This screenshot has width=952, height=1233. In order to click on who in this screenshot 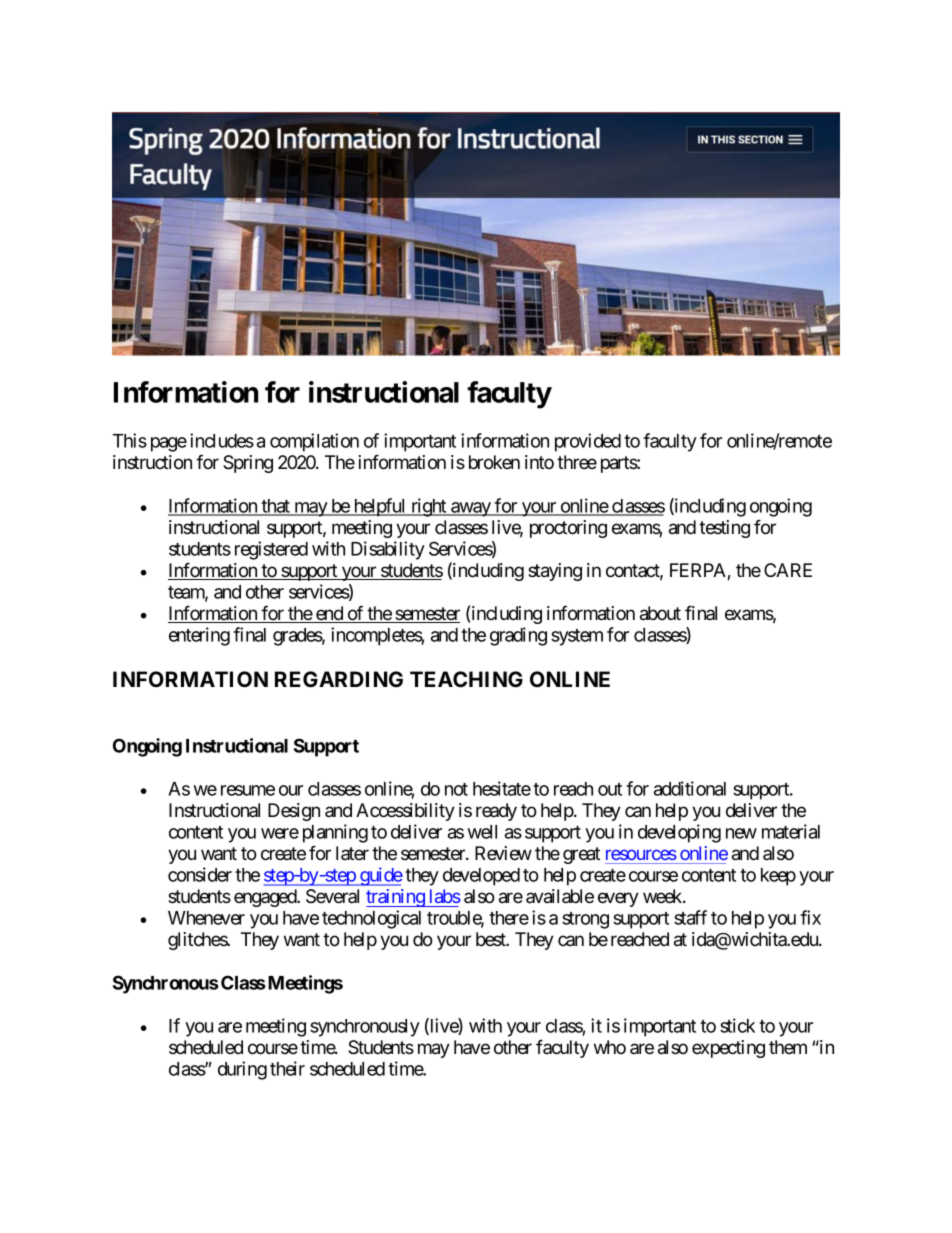, I will do `click(610, 1047)`.
